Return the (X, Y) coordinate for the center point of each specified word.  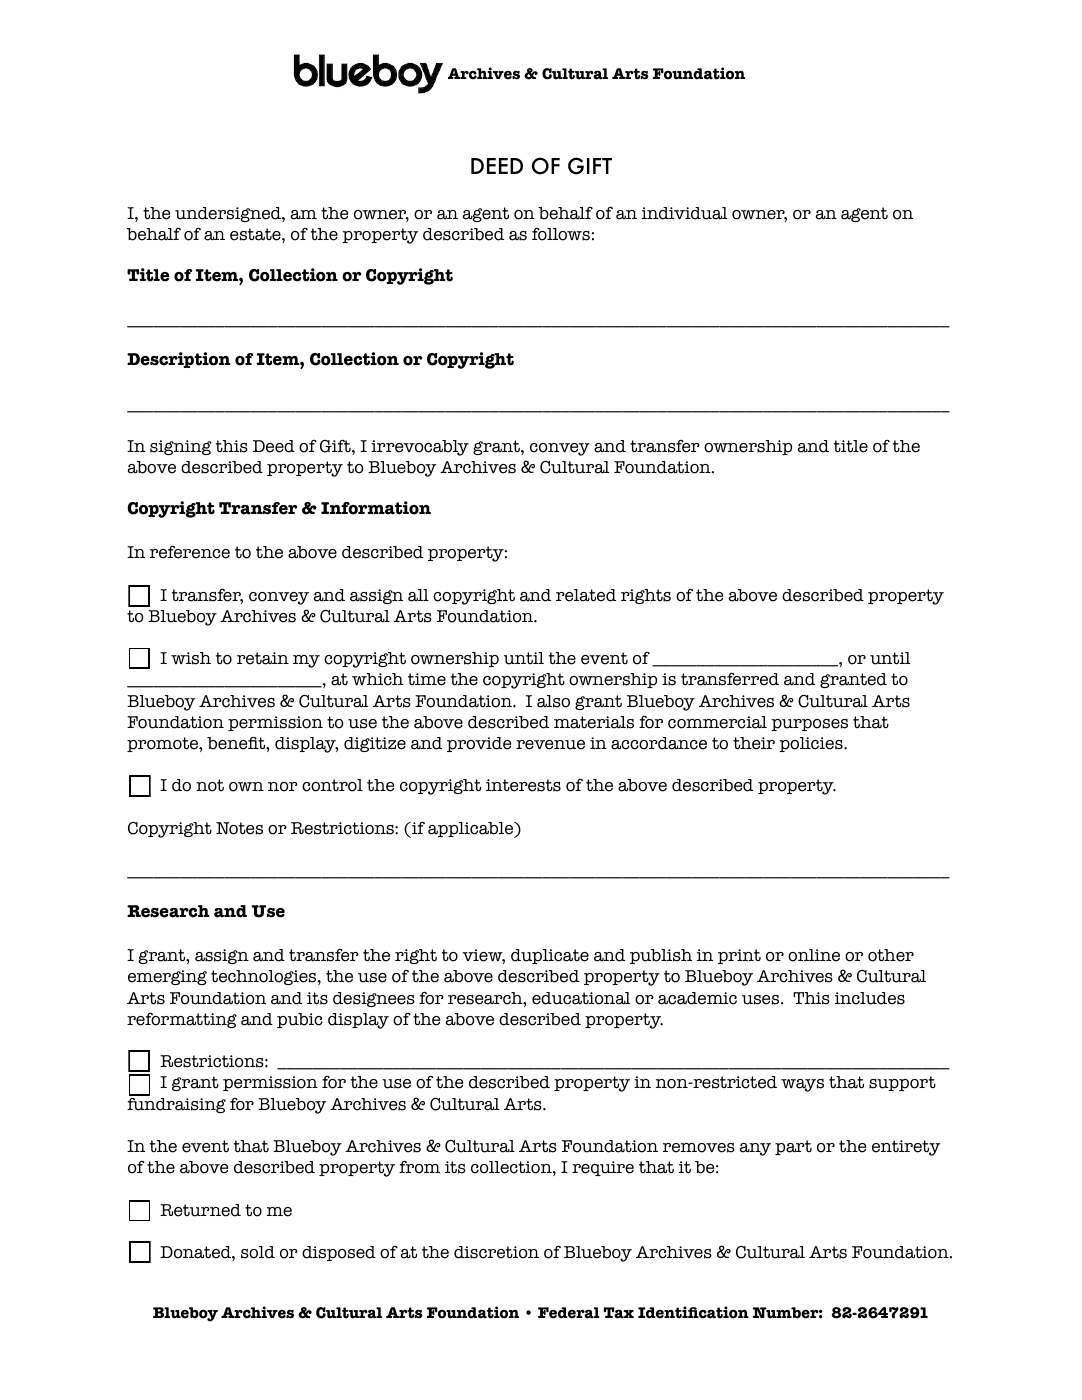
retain (263, 658)
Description (179, 360)
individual (684, 213)
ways (802, 1085)
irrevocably (420, 448)
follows (561, 234)
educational (581, 998)
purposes (809, 725)
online (814, 955)
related (586, 595)
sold (258, 1252)
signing (181, 447)
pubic (300, 1020)
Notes (239, 828)
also (553, 701)
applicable (472, 829)
